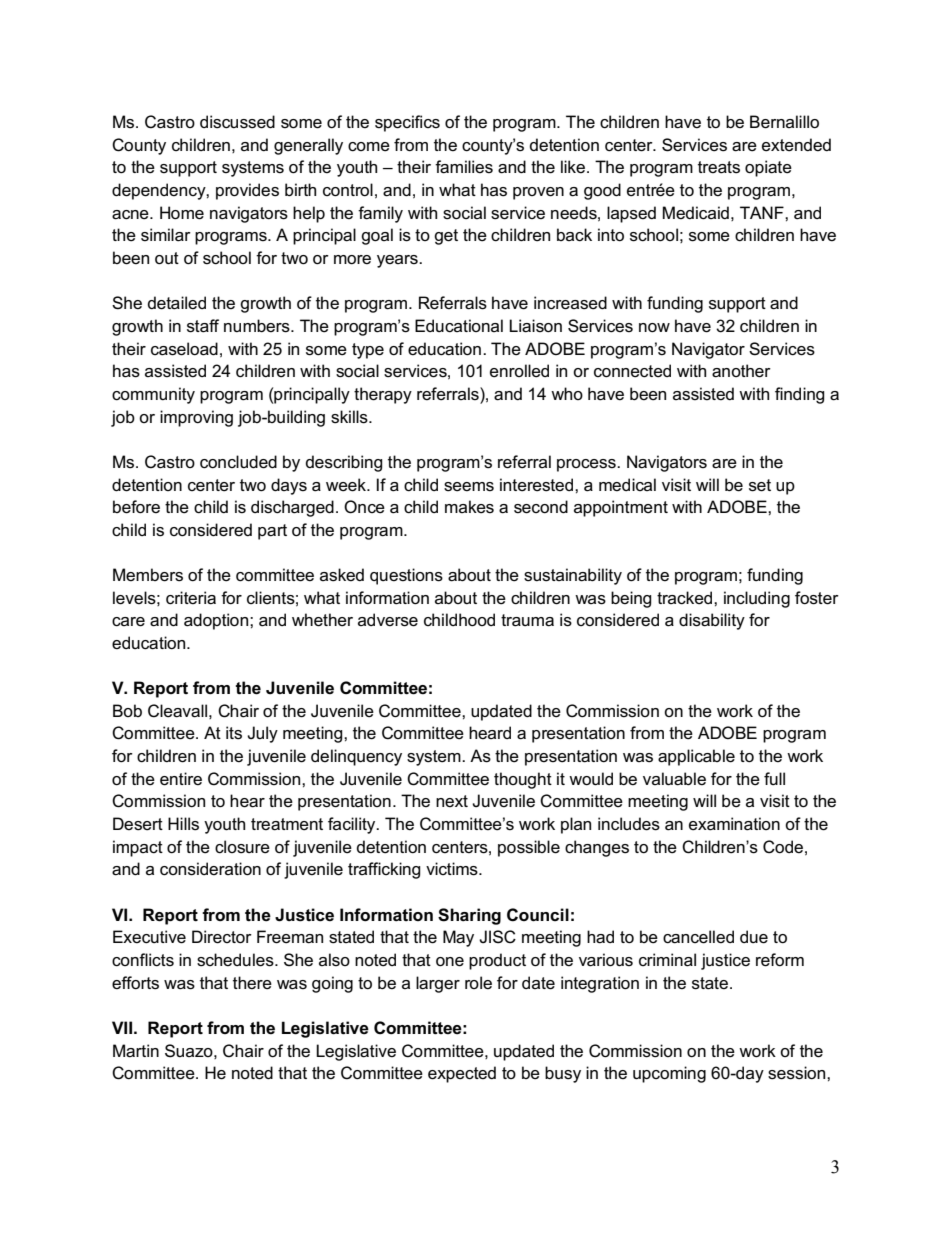 The height and width of the page is (1233, 952). Describe the element at coordinates (238, 462) in the page. I see `concluded` at that location.
